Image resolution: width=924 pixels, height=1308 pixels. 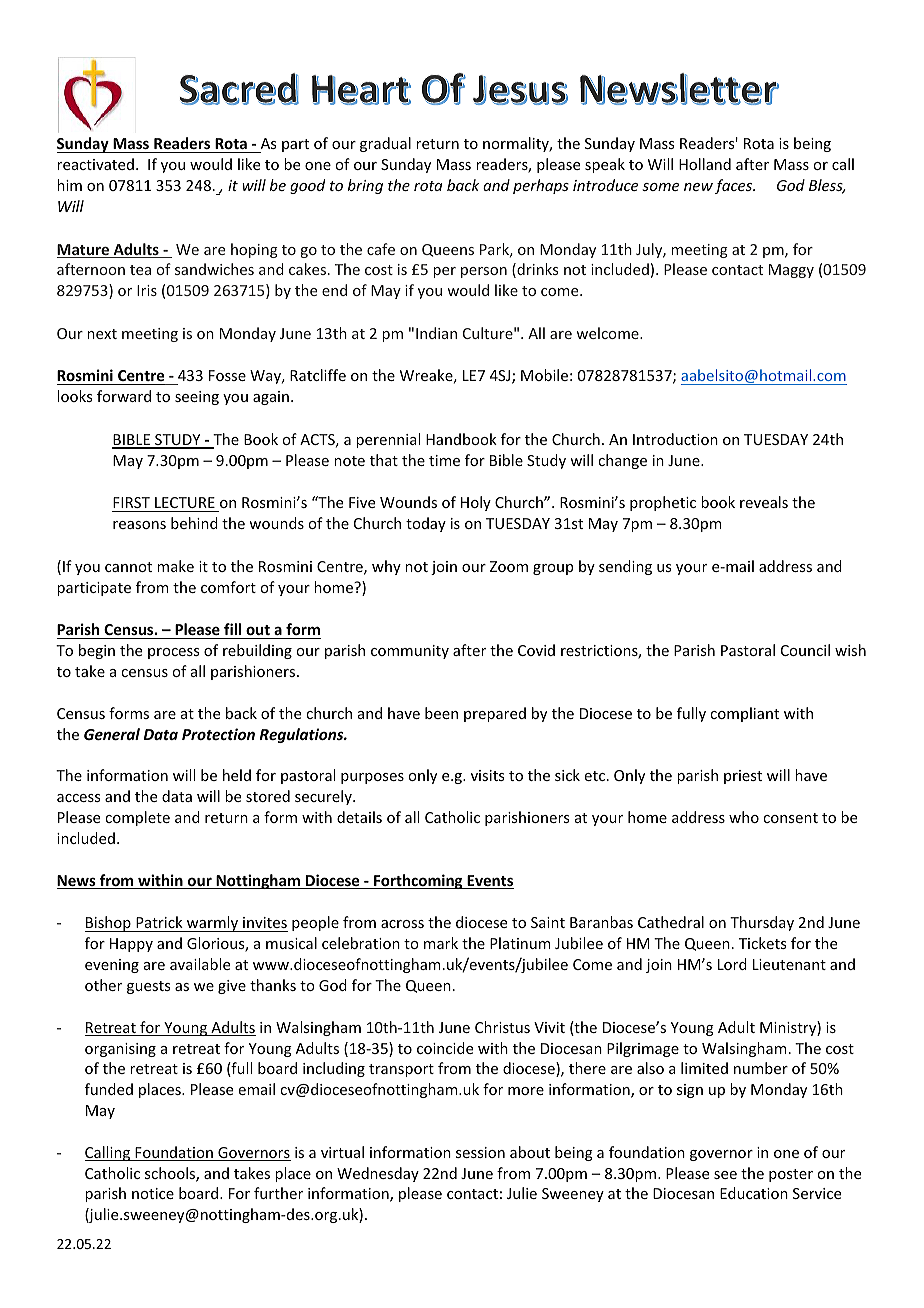 What do you see at coordinates (153, 1193) in the page?
I see `notice` at bounding box center [153, 1193].
